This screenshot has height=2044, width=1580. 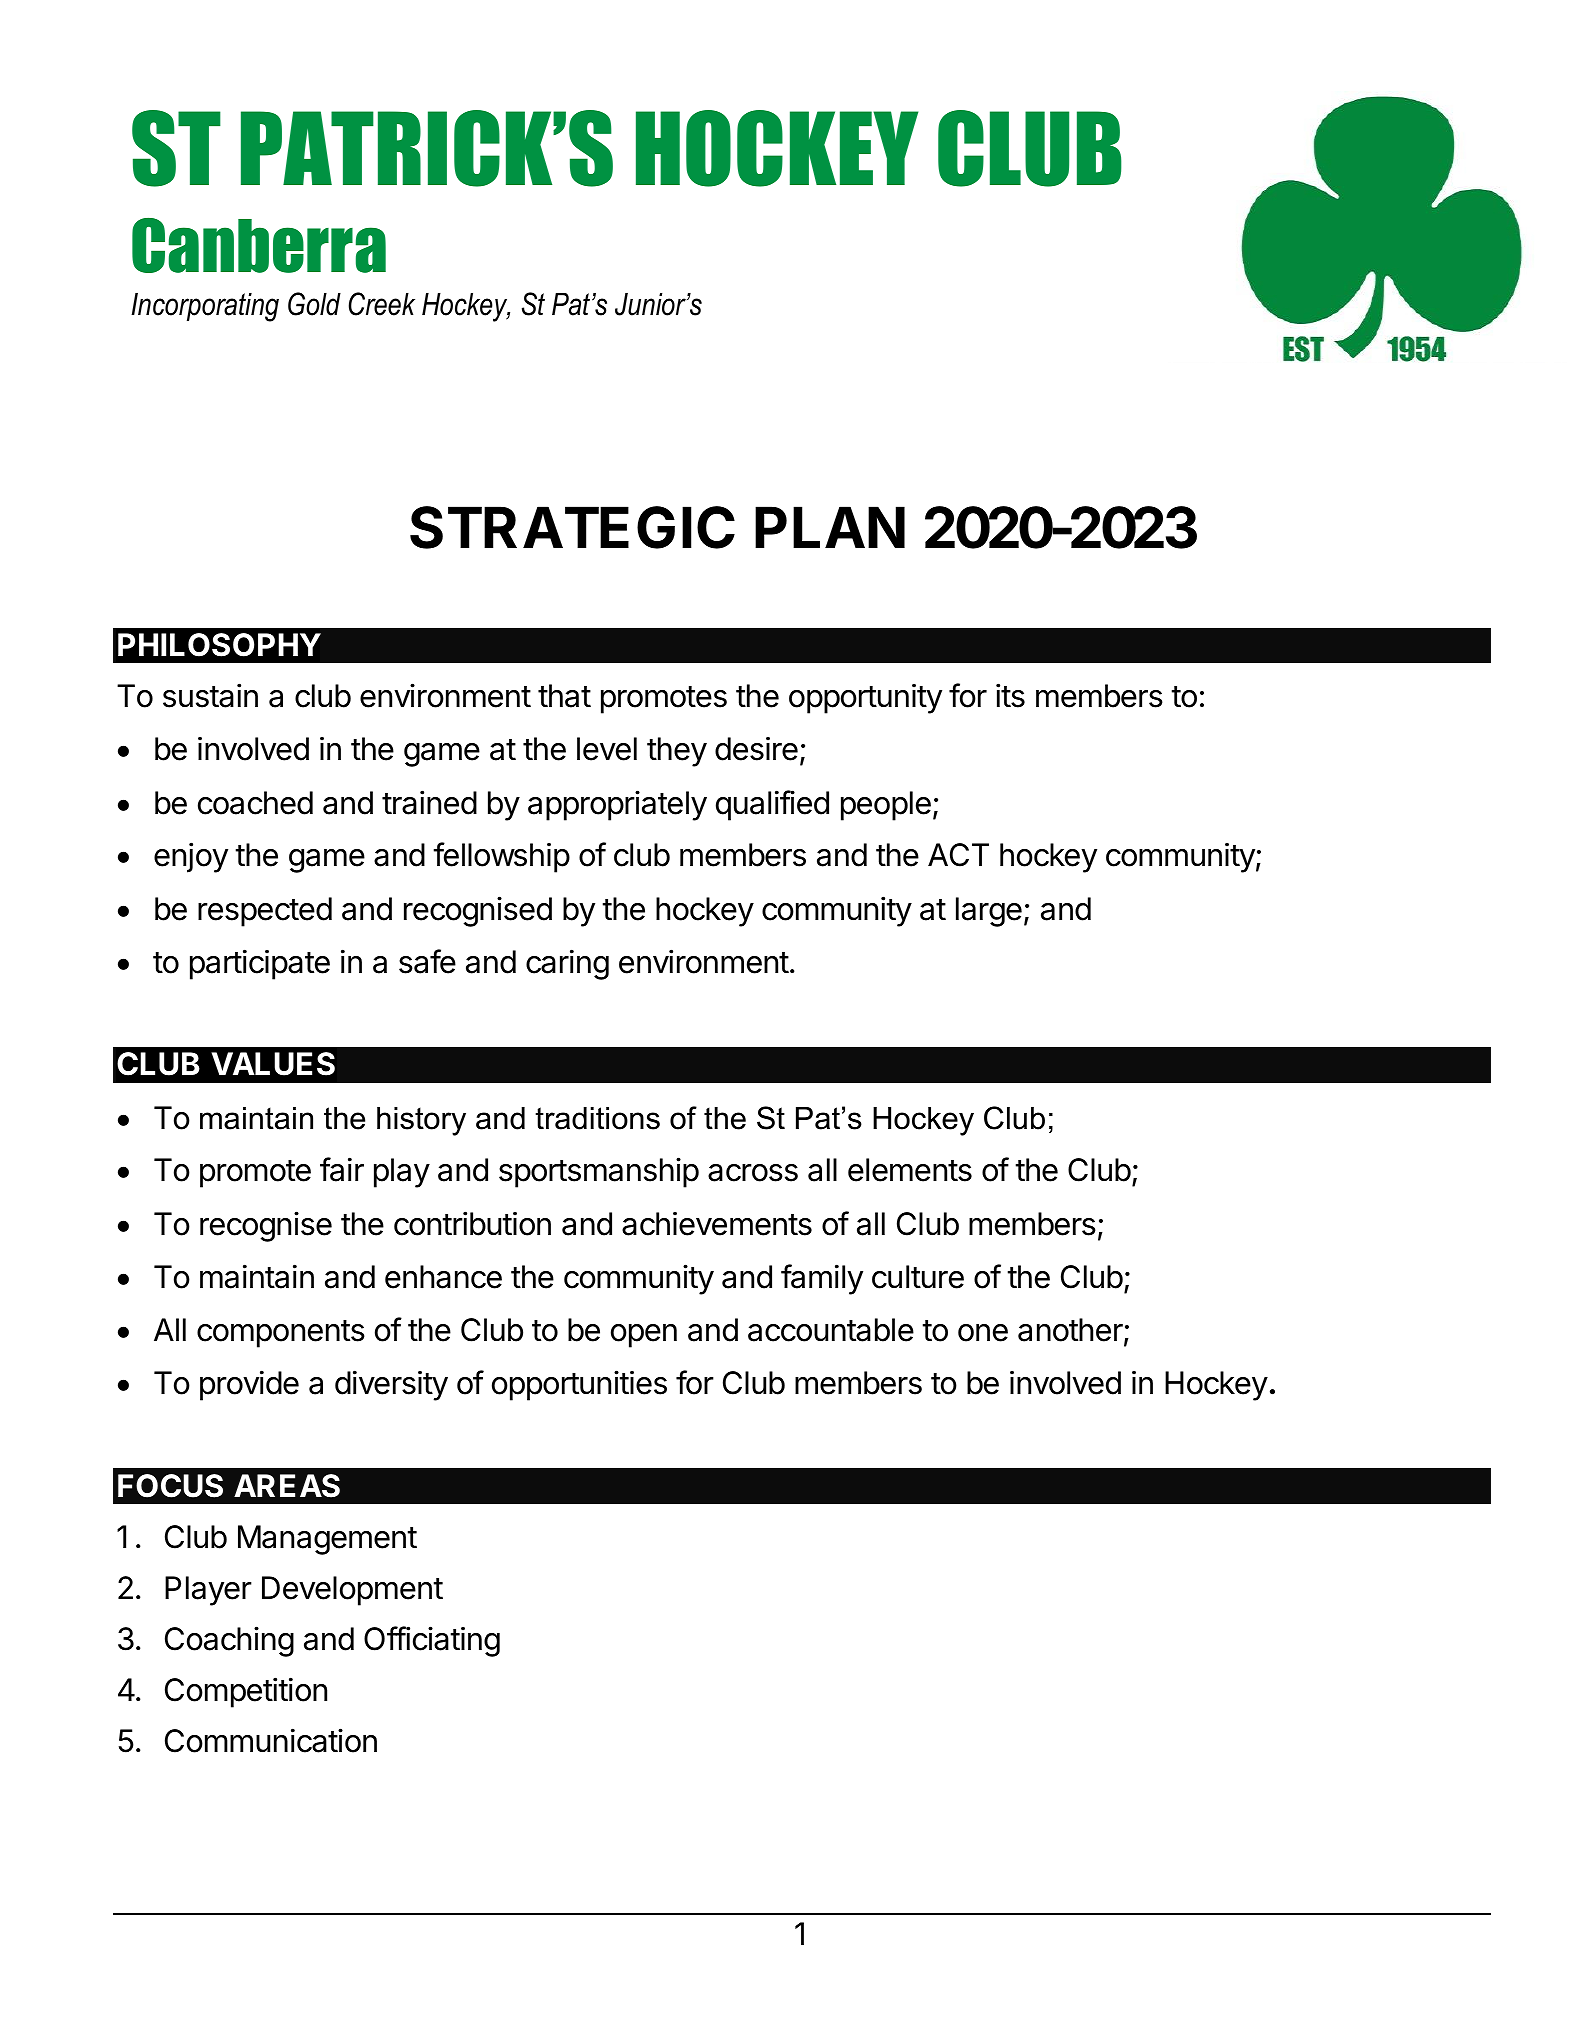 What do you see at coordinates (260, 964) in the screenshot?
I see `participate` at bounding box center [260, 964].
